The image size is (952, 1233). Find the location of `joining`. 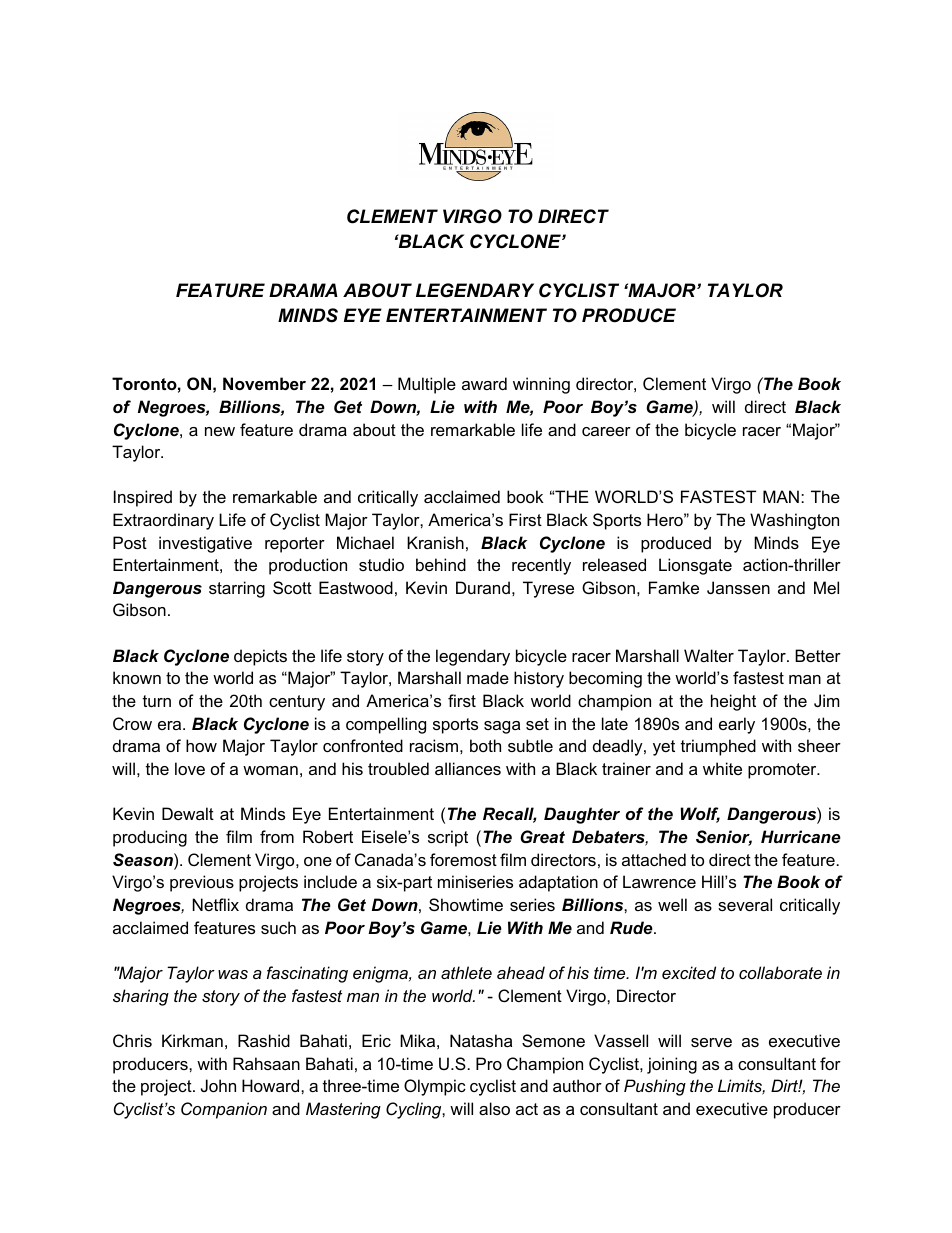

joining is located at coordinates (672, 1065).
